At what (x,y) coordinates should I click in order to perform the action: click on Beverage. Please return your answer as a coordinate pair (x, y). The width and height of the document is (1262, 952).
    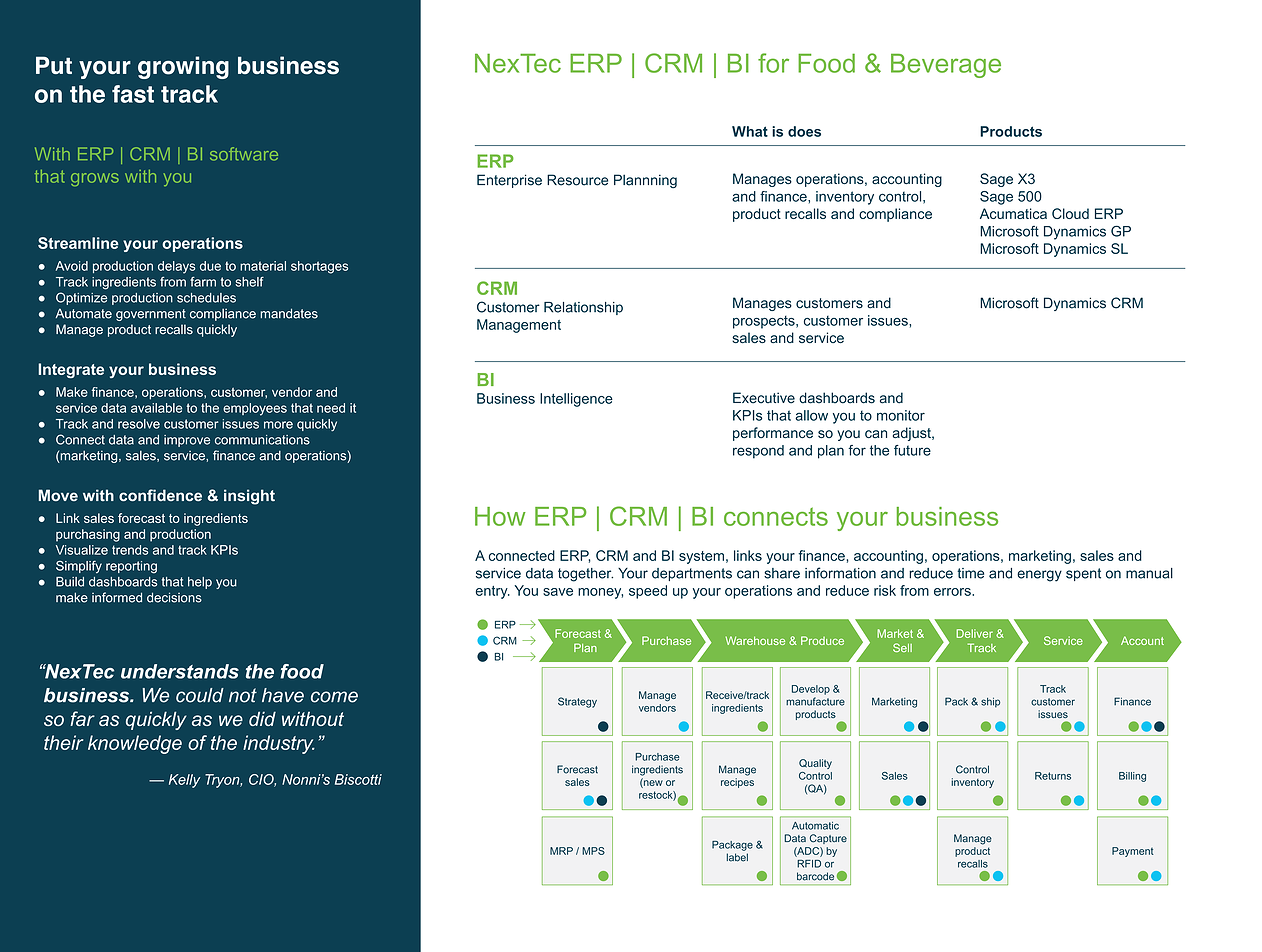
    Looking at the image, I should click on (946, 66).
